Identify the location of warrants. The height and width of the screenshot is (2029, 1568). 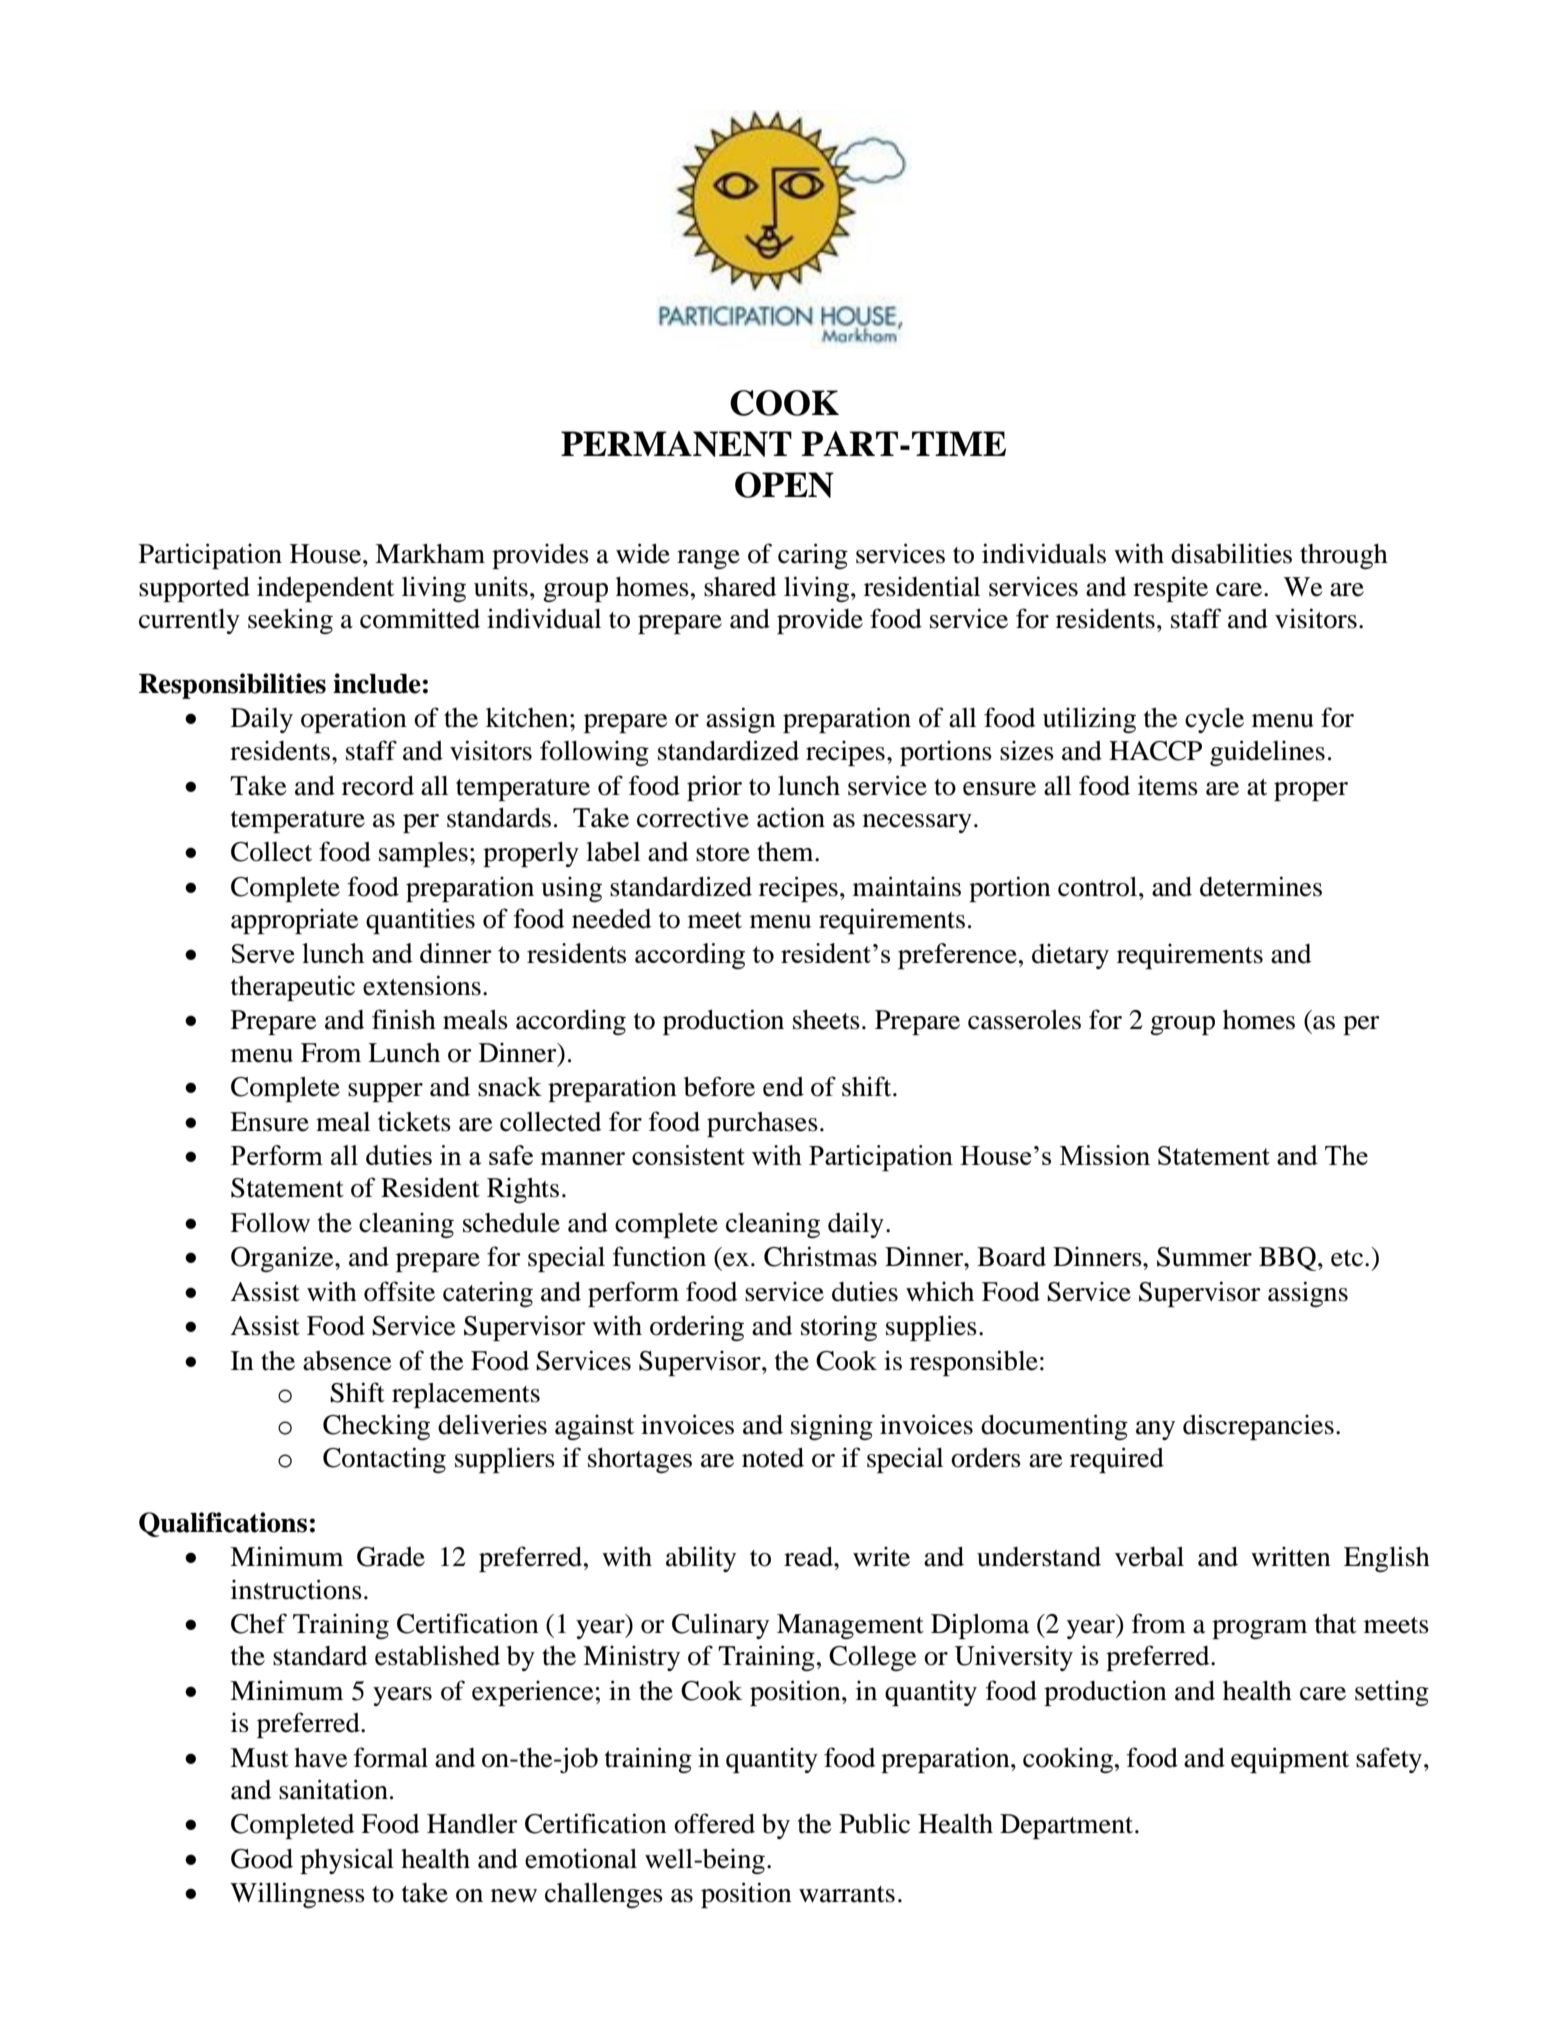
(847, 1894).
